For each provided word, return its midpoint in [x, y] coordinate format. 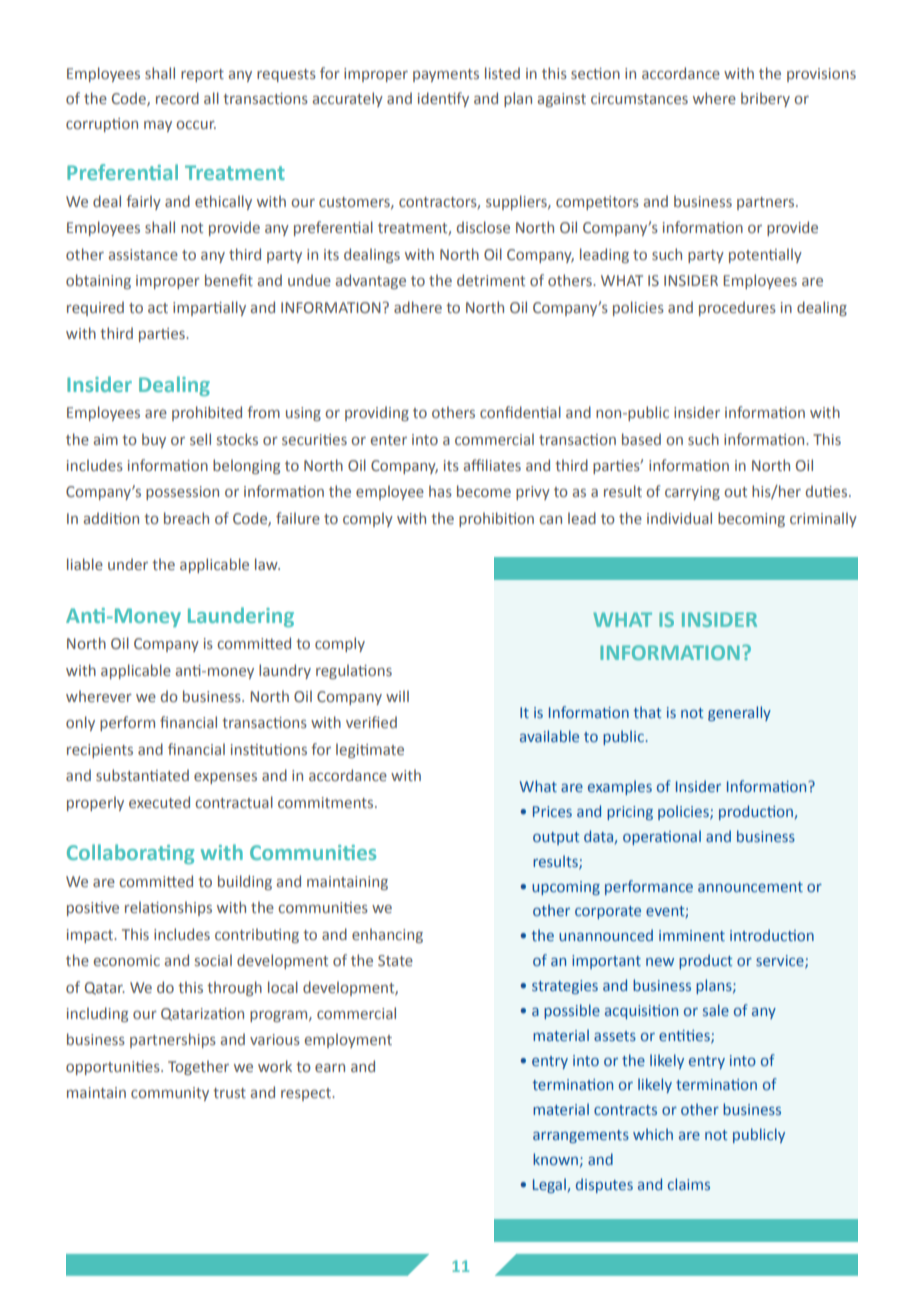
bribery [765, 99]
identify [443, 99]
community [170, 1094]
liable [85, 564]
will [397, 696]
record [177, 98]
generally [739, 713]
